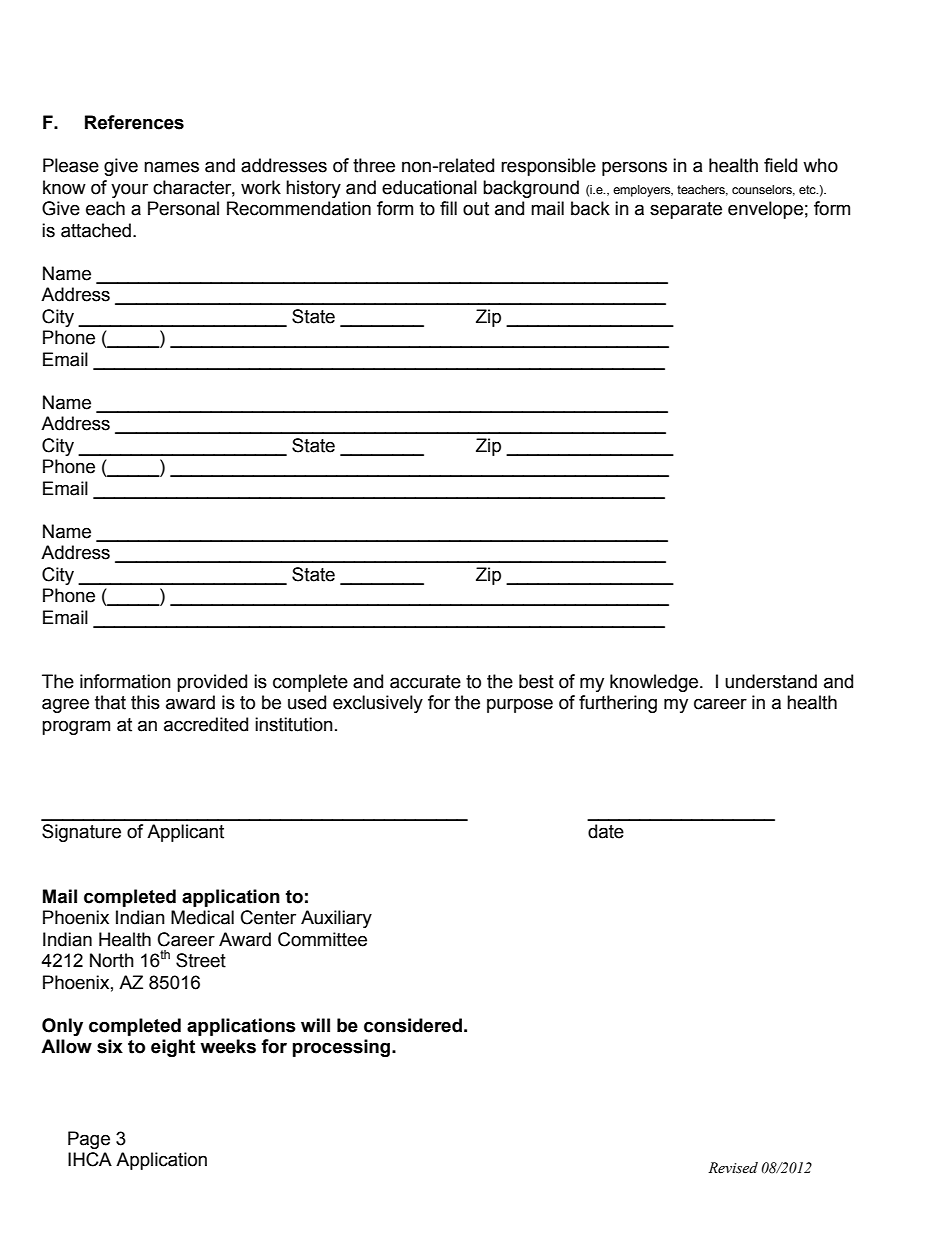  I want to click on Medical, so click(202, 917).
